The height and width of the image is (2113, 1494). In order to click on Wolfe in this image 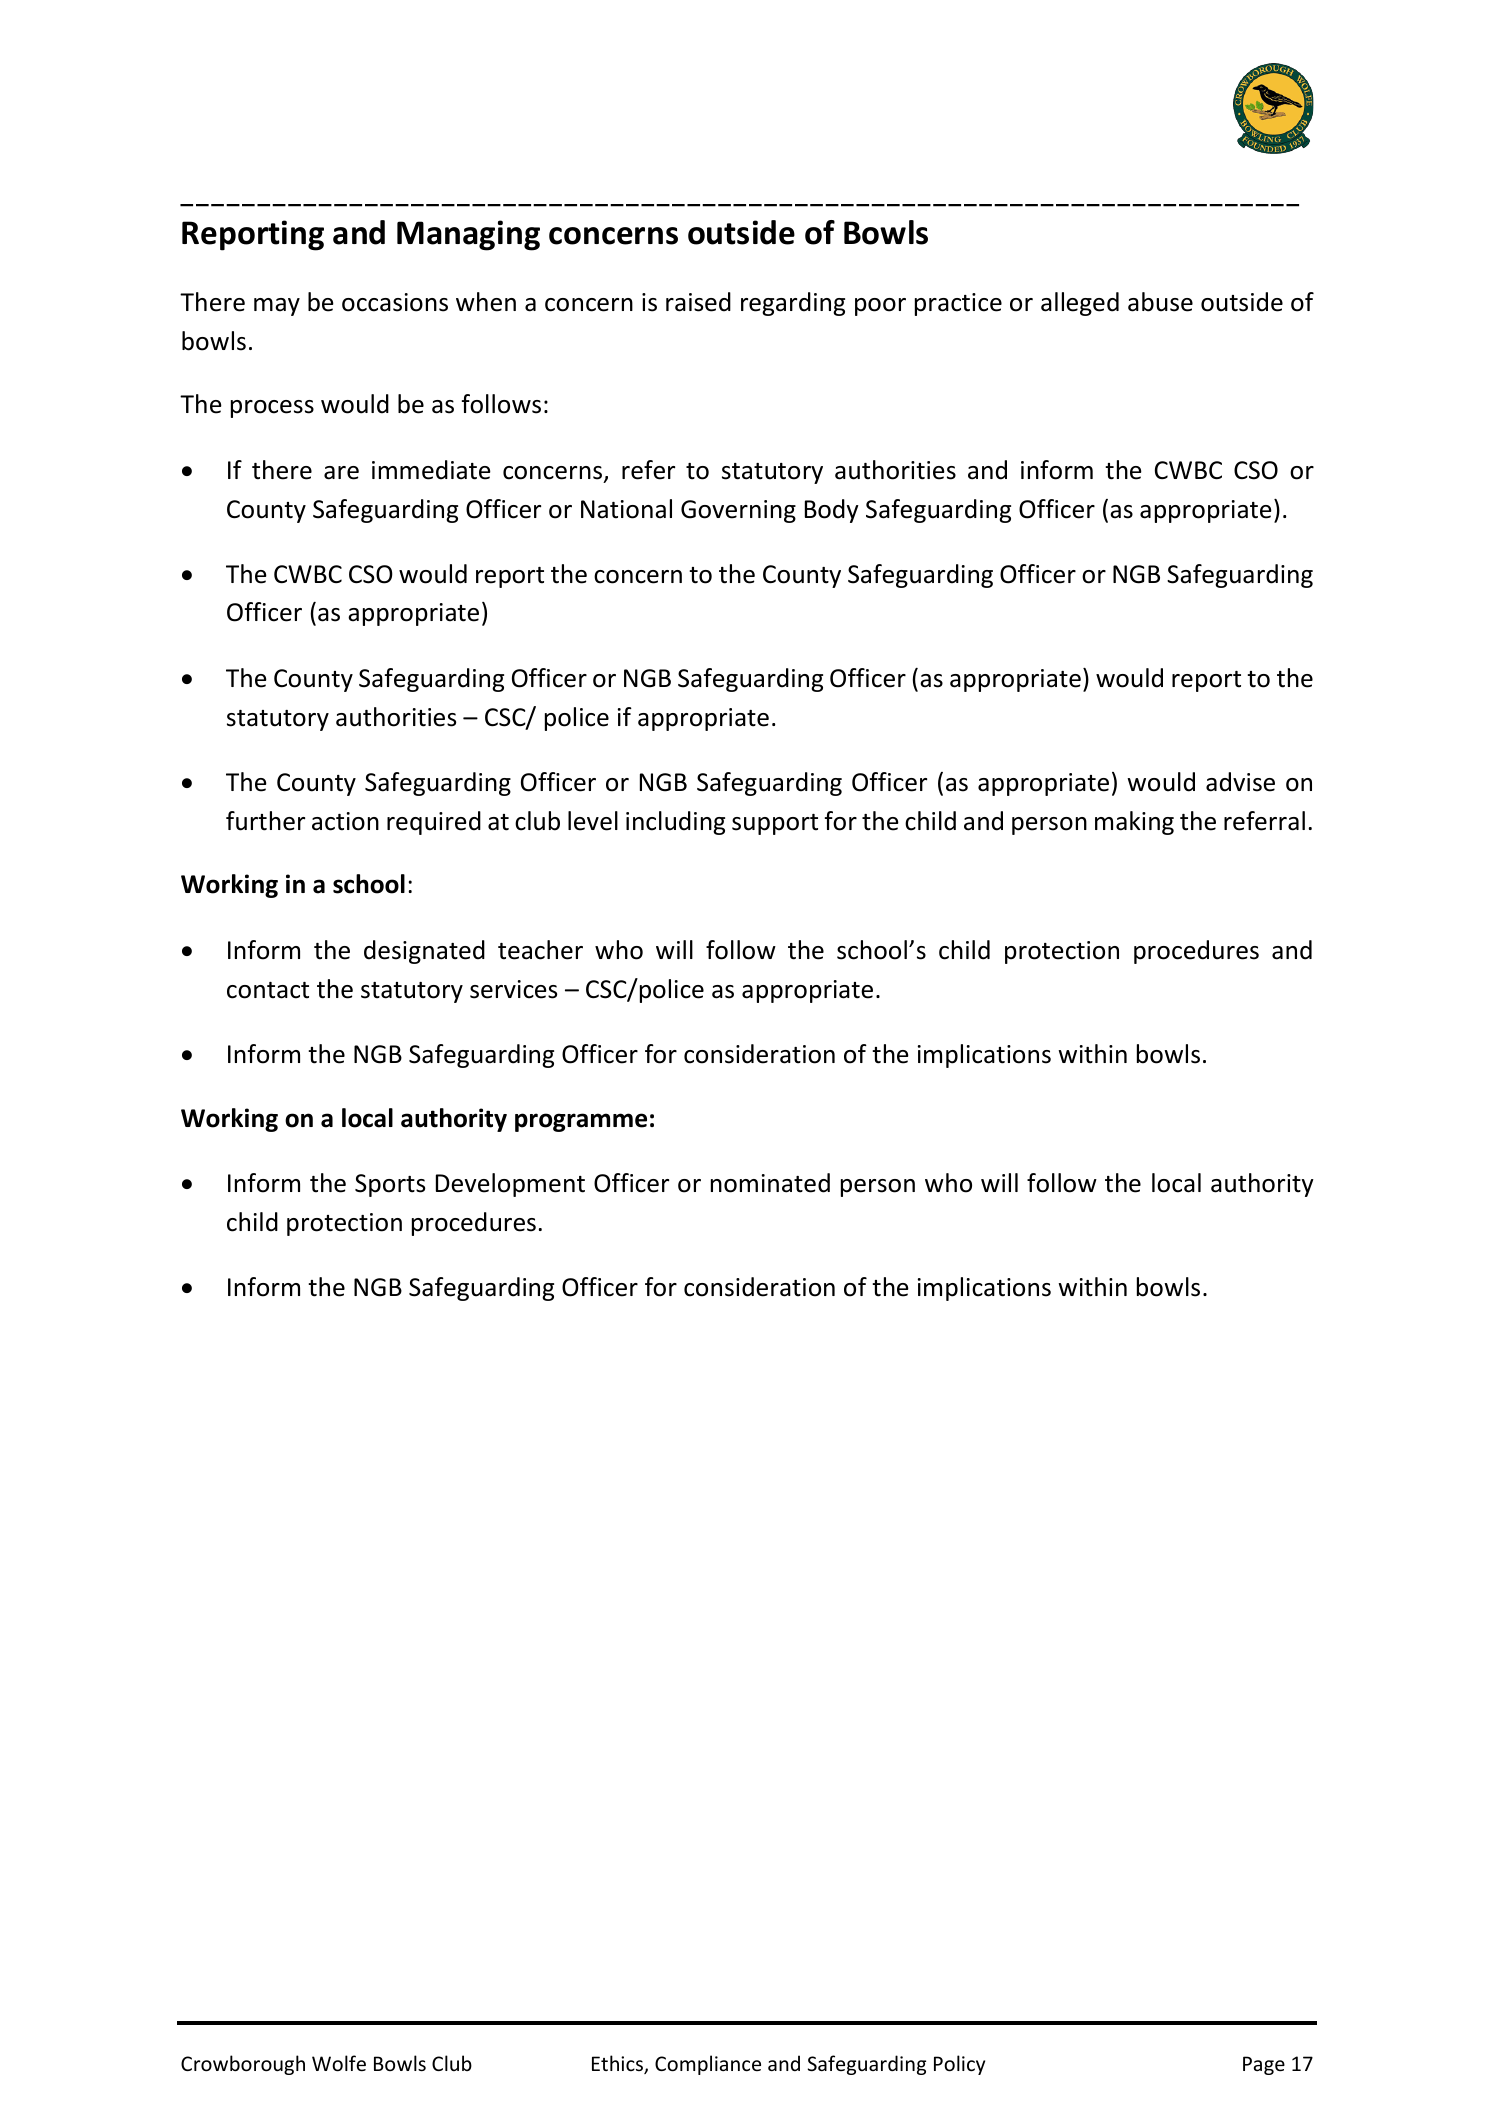, I will do `click(339, 2063)`.
